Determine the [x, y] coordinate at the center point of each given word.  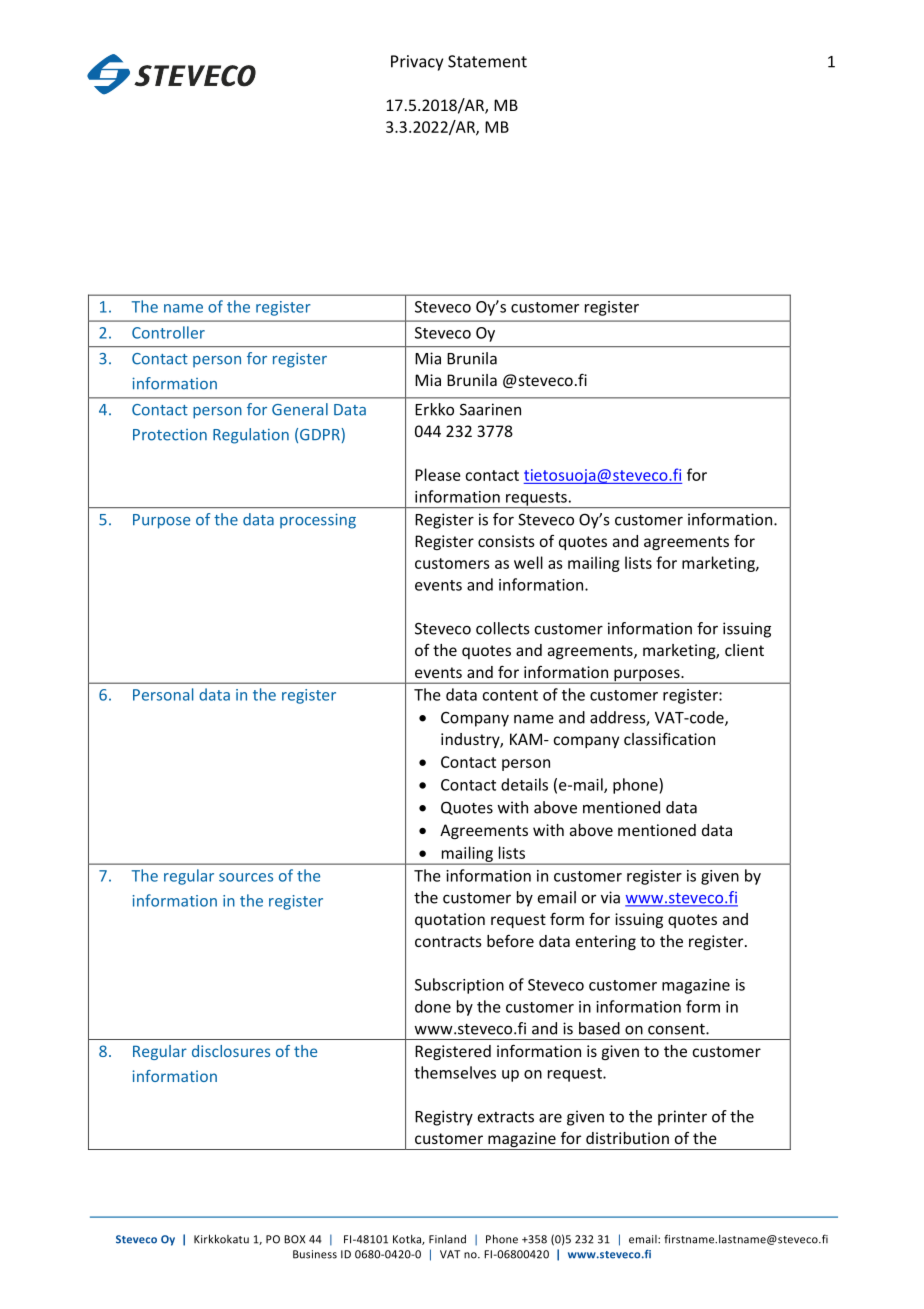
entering [606, 942]
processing [318, 521]
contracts [448, 941]
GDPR [320, 435]
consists [506, 541]
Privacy [417, 63]
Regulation [251, 436]
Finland [447, 1239]
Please [438, 474]
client [744, 650]
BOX [294, 1239]
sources [246, 877]
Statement [487, 61]
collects [502, 628]
